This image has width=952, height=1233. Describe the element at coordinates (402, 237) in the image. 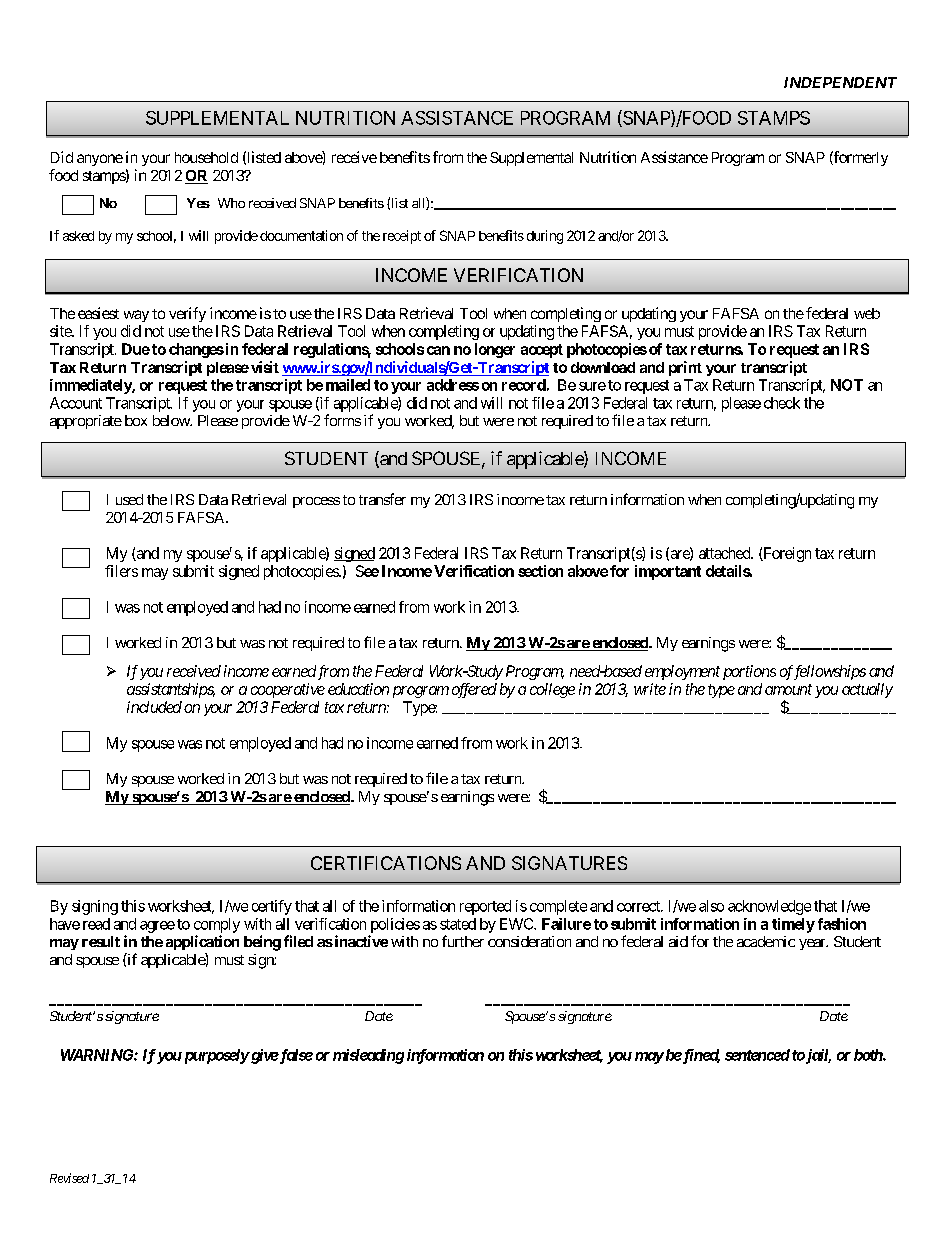

I see `receipt` at that location.
